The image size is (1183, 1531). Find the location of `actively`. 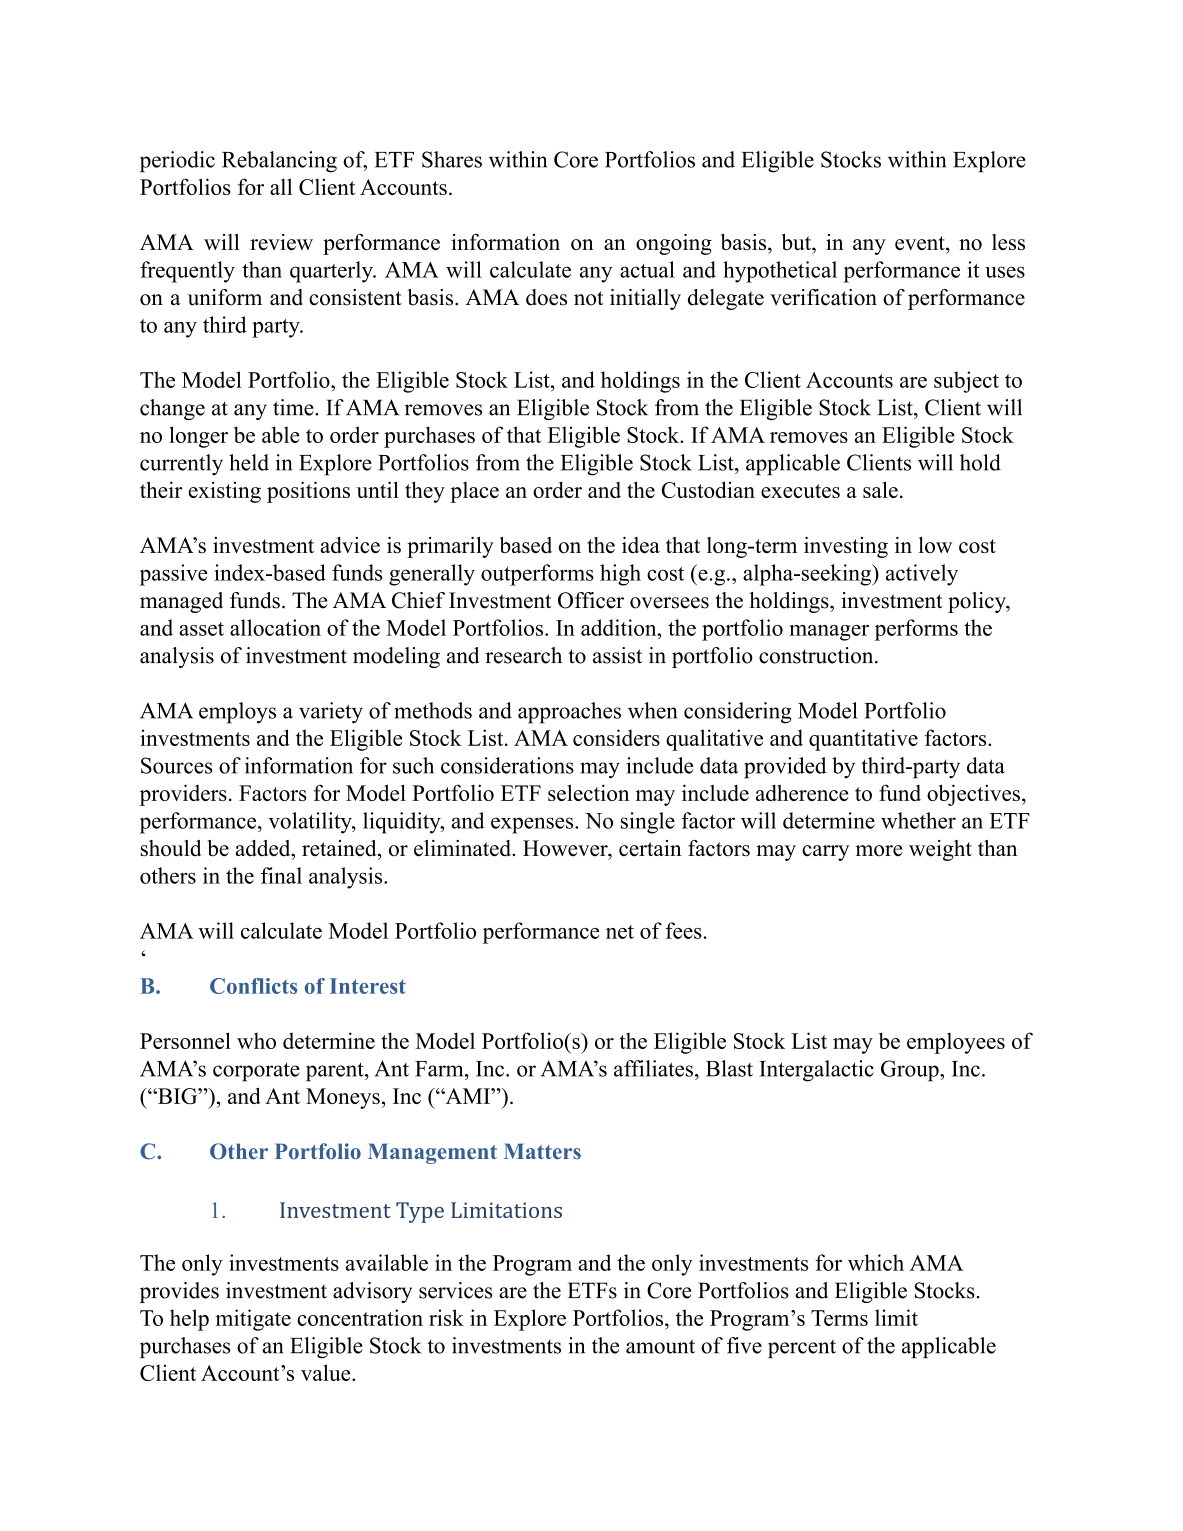

actively is located at coordinates (922, 575).
